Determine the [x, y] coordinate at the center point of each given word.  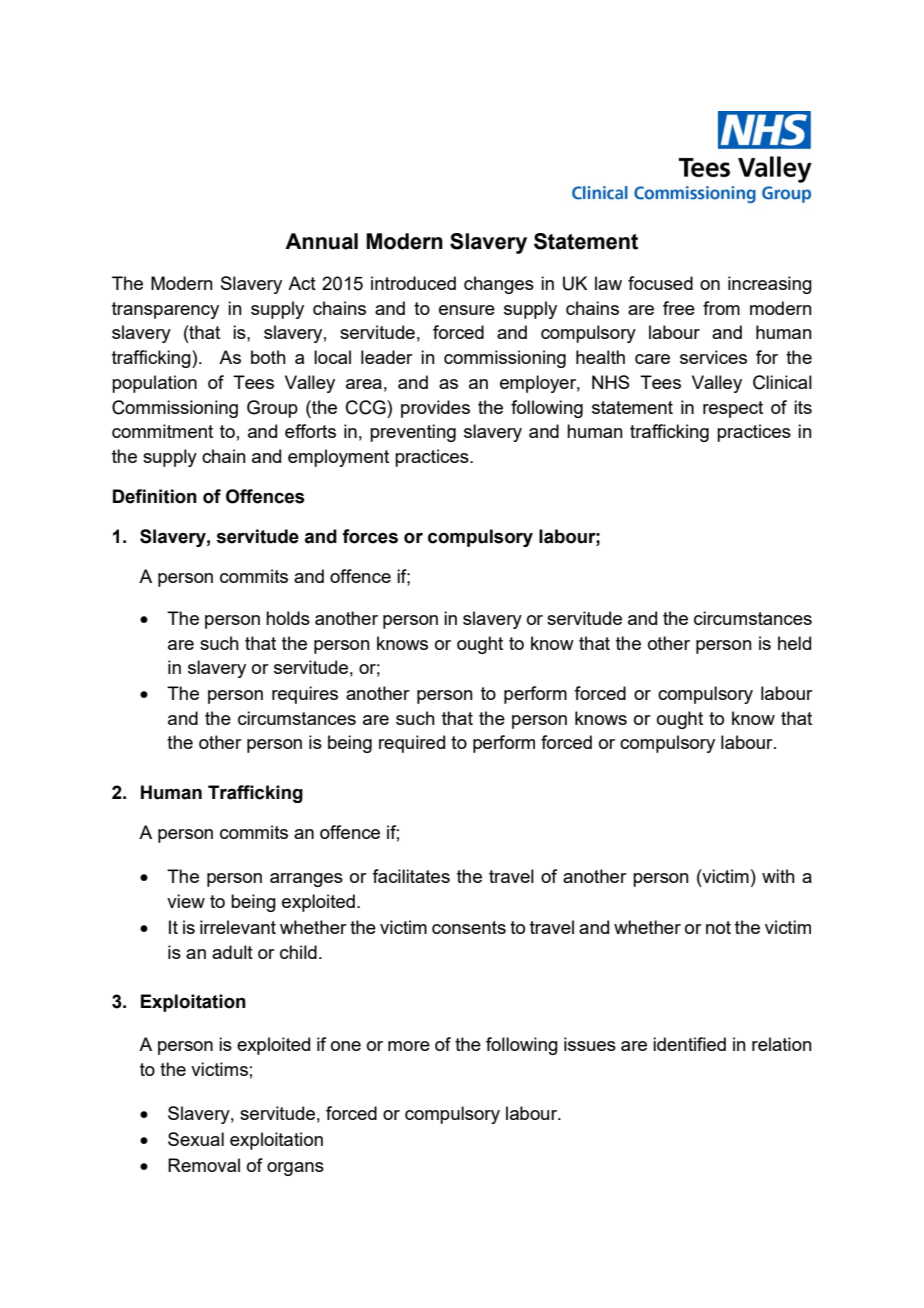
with [778, 876]
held [794, 643]
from [721, 308]
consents [469, 927]
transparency [165, 310]
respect [733, 409]
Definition [155, 496]
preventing [413, 433]
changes [499, 285]
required [412, 744]
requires [305, 695]
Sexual [196, 1139]
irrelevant [238, 927]
